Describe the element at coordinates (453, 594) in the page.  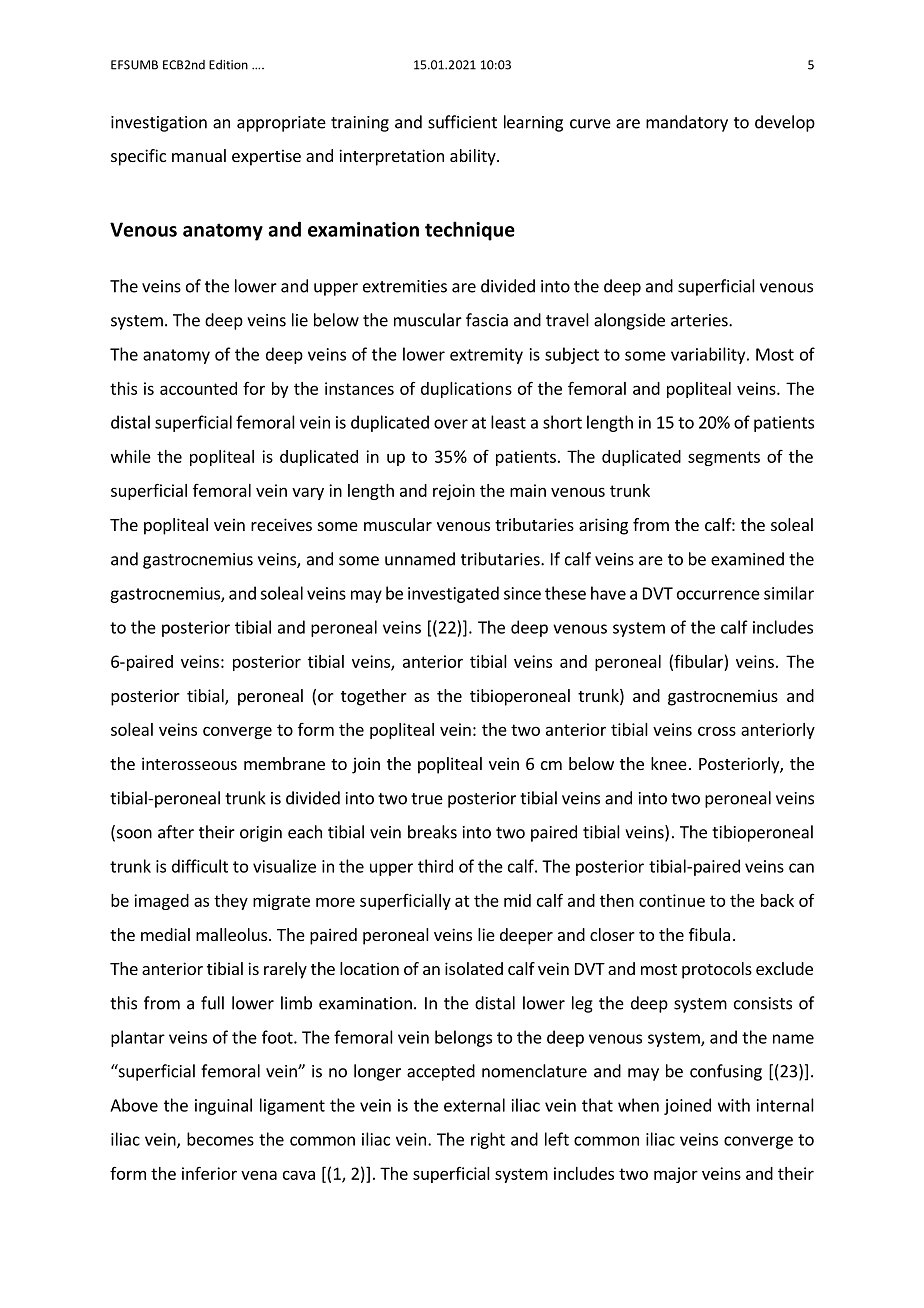
I see `investigated` at that location.
